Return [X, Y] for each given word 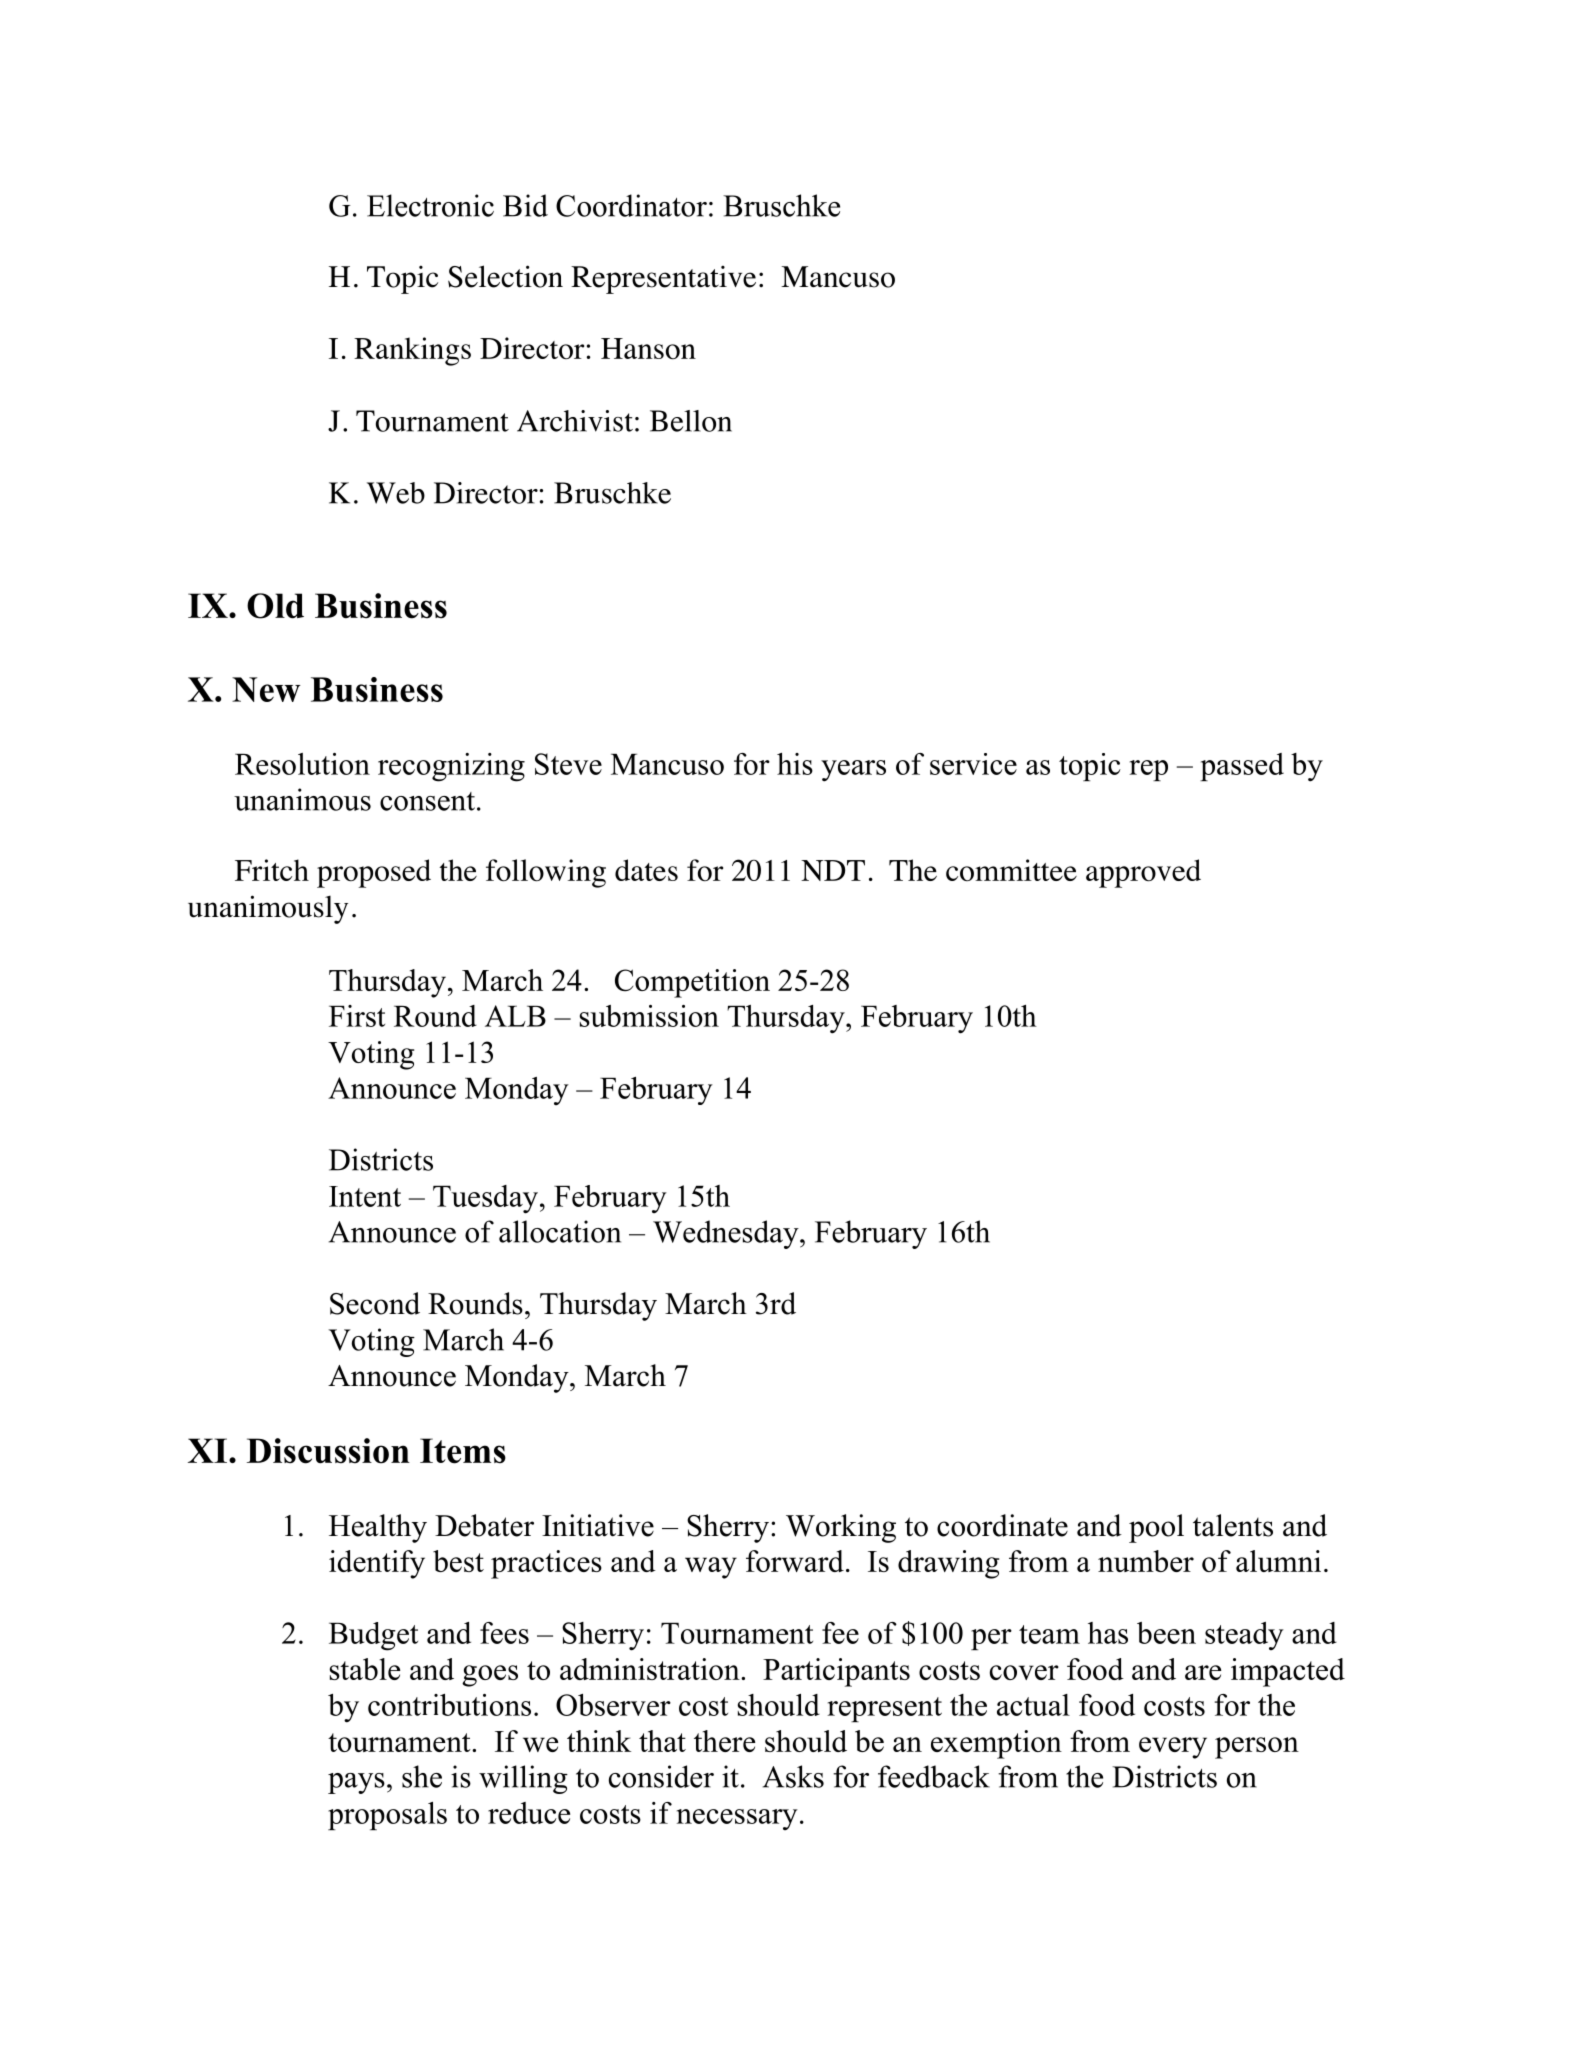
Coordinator [631, 205]
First [357, 1016]
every [1173, 1748]
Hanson [648, 348]
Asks [793, 1776]
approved [1143, 873]
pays [356, 1783]
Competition [692, 983]
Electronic [430, 205]
